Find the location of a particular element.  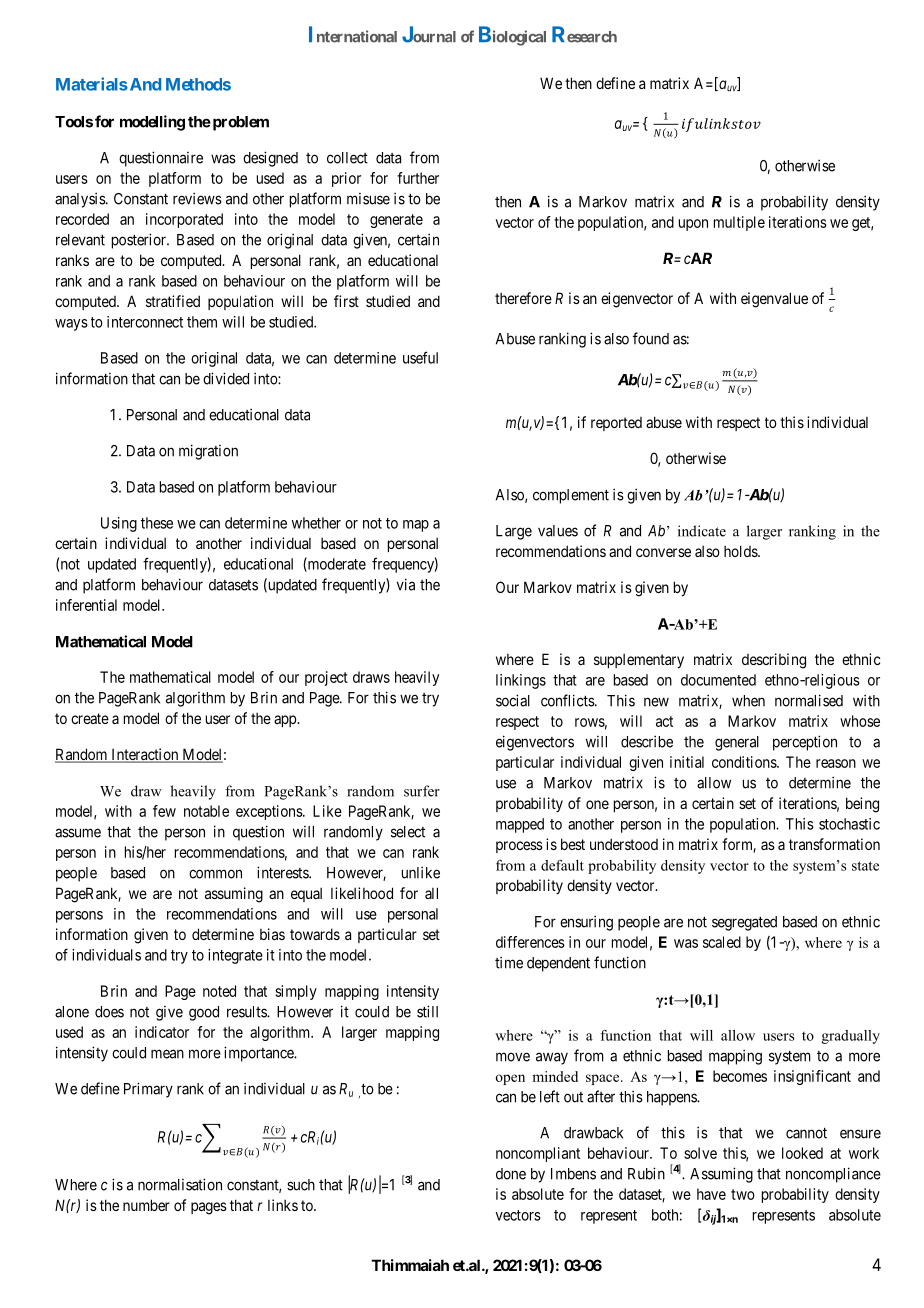

surfer is located at coordinates (422, 791).
